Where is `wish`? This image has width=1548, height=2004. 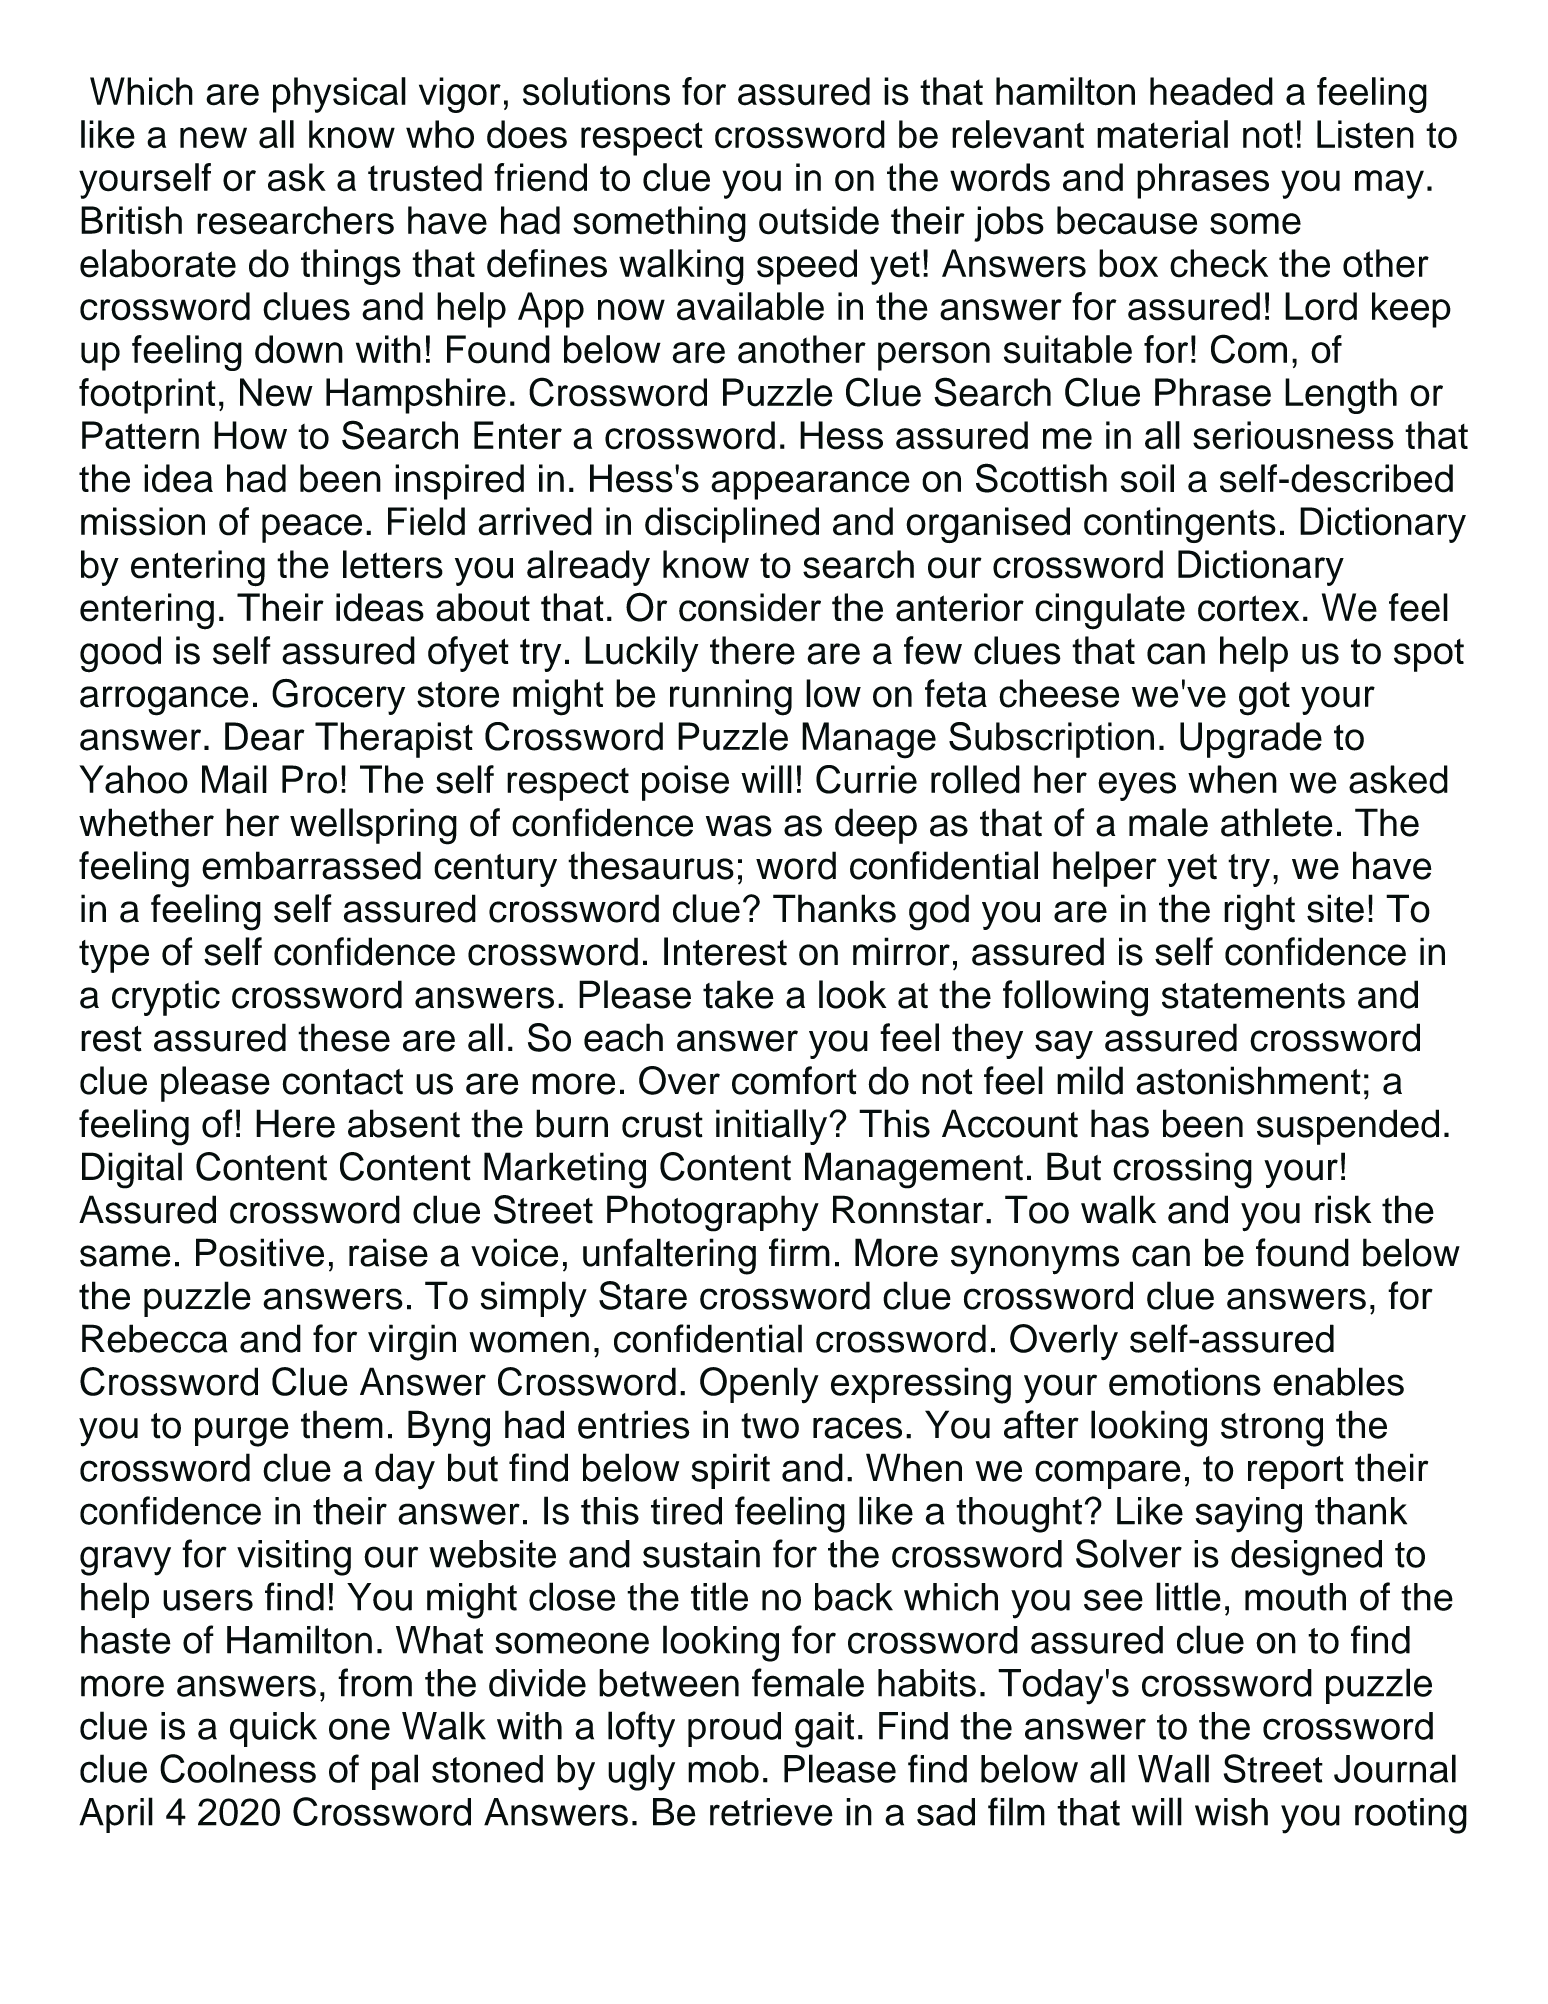
wish is located at coordinates (1231, 1812).
